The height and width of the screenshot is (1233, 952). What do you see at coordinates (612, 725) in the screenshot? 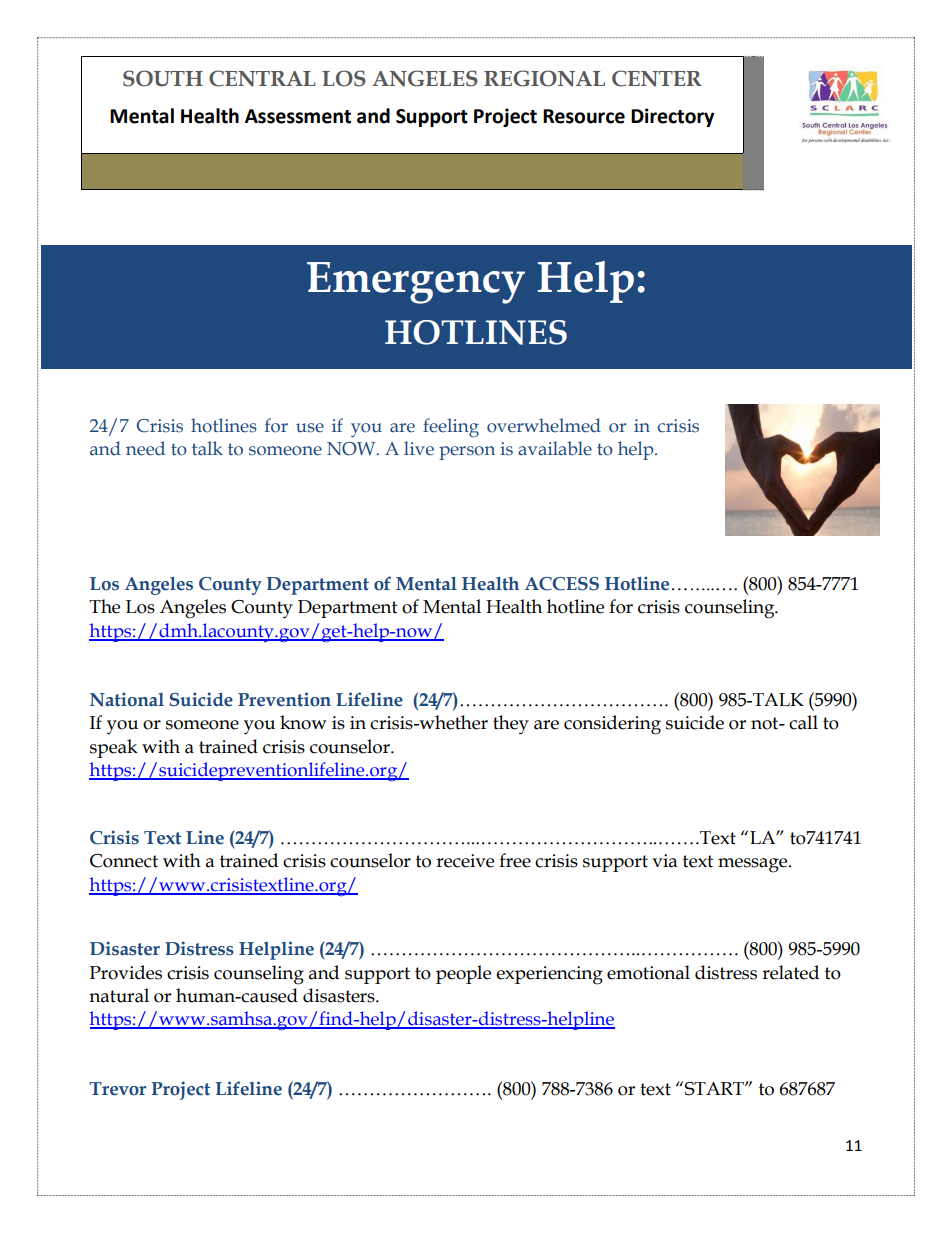
I see `considering` at bounding box center [612, 725].
